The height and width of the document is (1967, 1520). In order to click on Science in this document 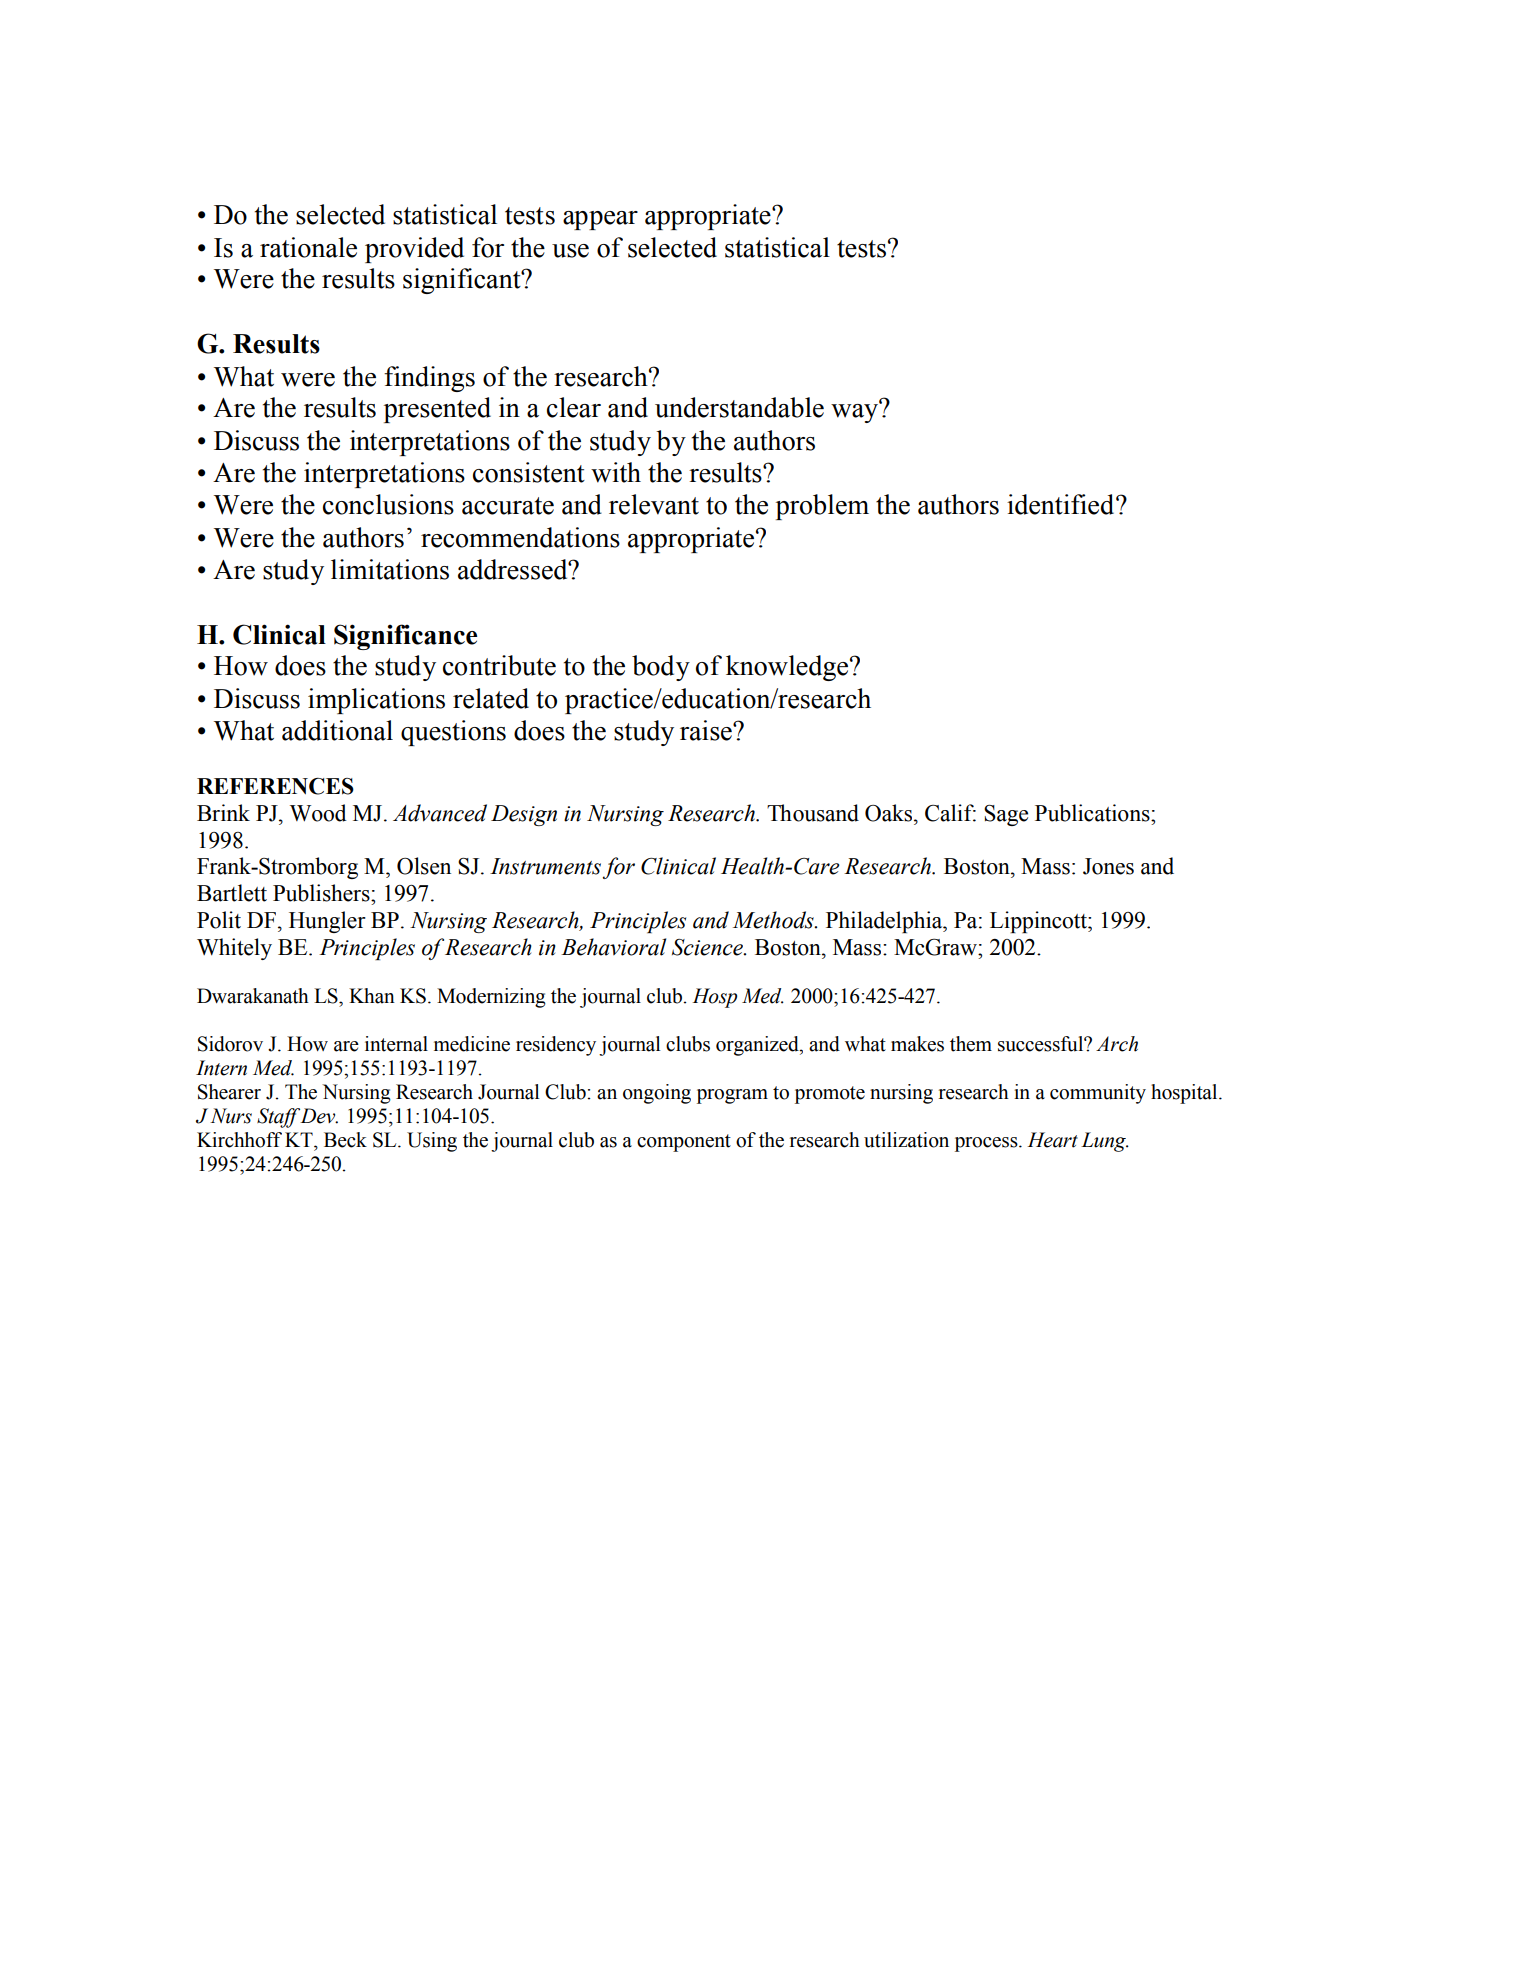, I will do `click(708, 947)`.
